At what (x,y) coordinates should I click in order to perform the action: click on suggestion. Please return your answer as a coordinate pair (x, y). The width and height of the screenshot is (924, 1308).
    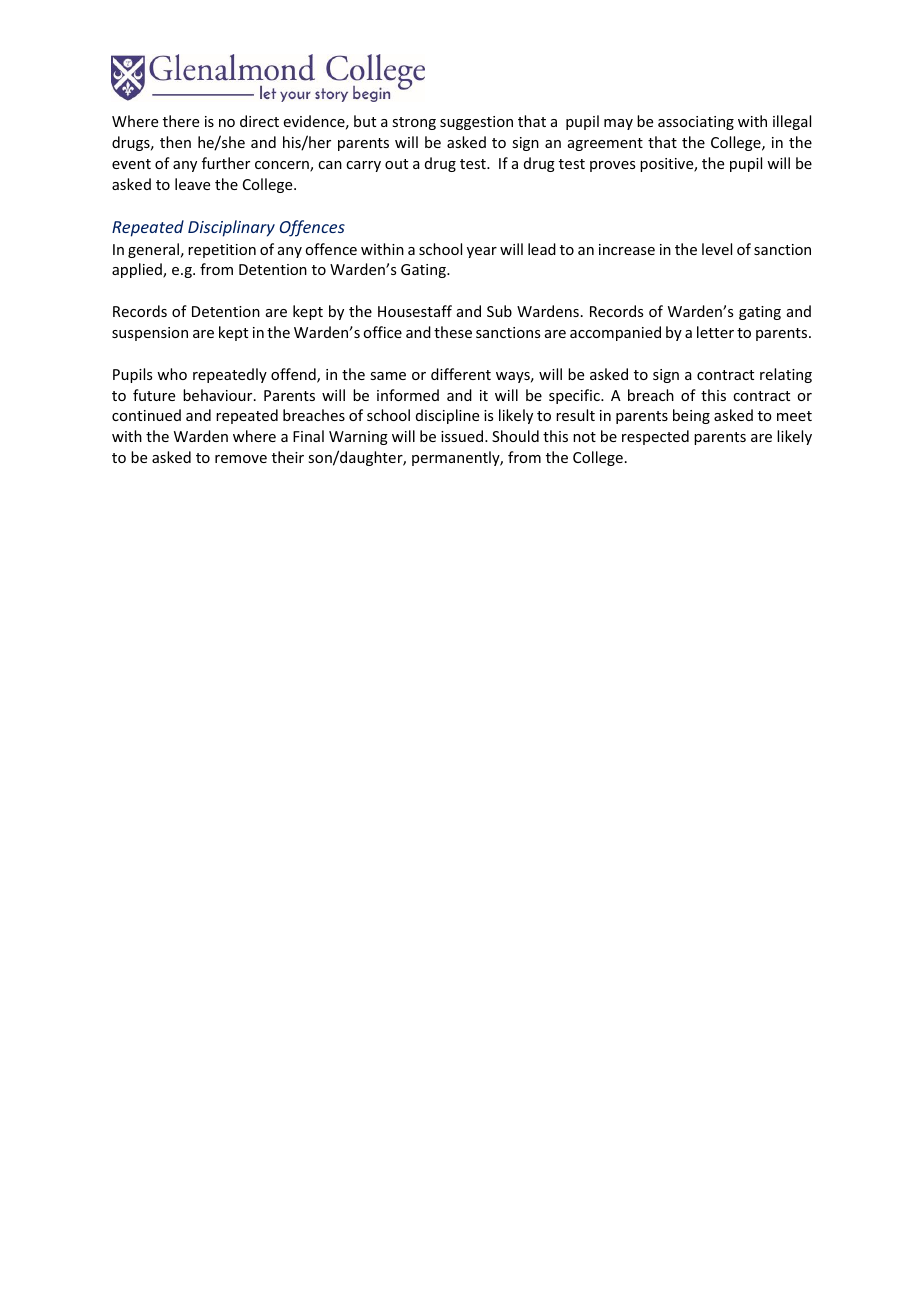
    Looking at the image, I should click on (476, 123).
